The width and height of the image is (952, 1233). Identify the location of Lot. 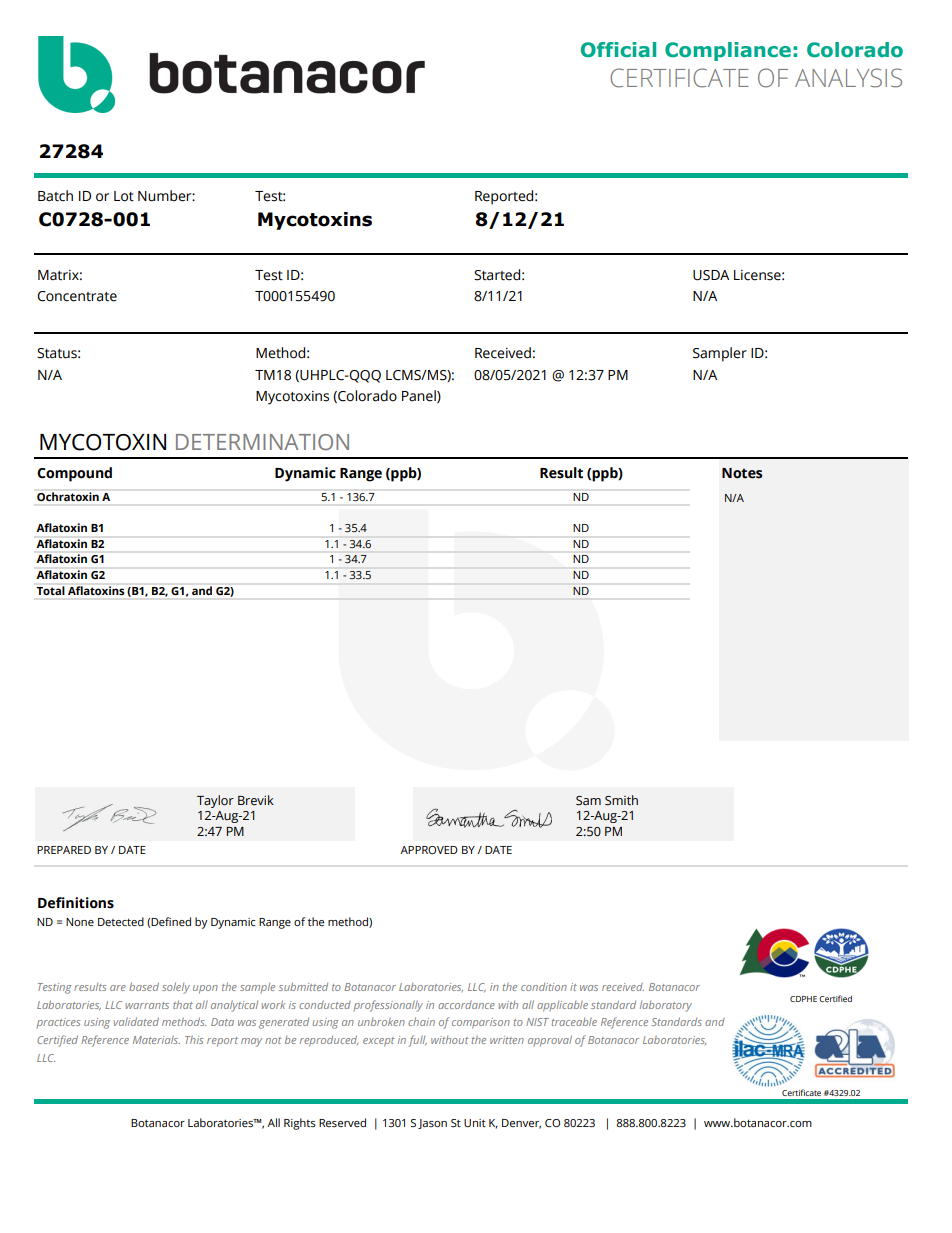
(124, 196).
